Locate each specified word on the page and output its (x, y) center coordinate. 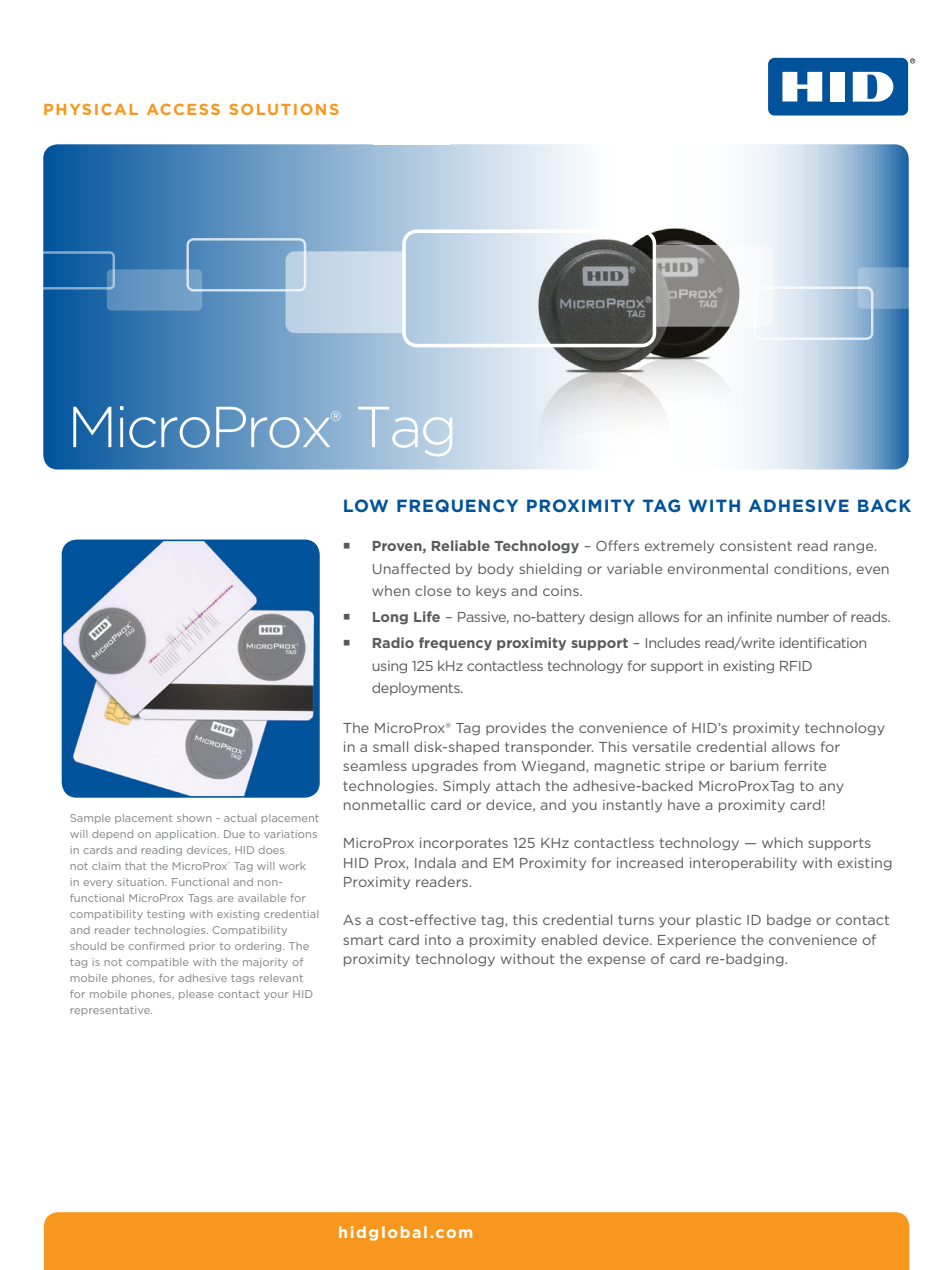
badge (789, 921)
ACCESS (183, 109)
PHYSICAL (91, 109)
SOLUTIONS (284, 109)
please (196, 995)
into (438, 940)
